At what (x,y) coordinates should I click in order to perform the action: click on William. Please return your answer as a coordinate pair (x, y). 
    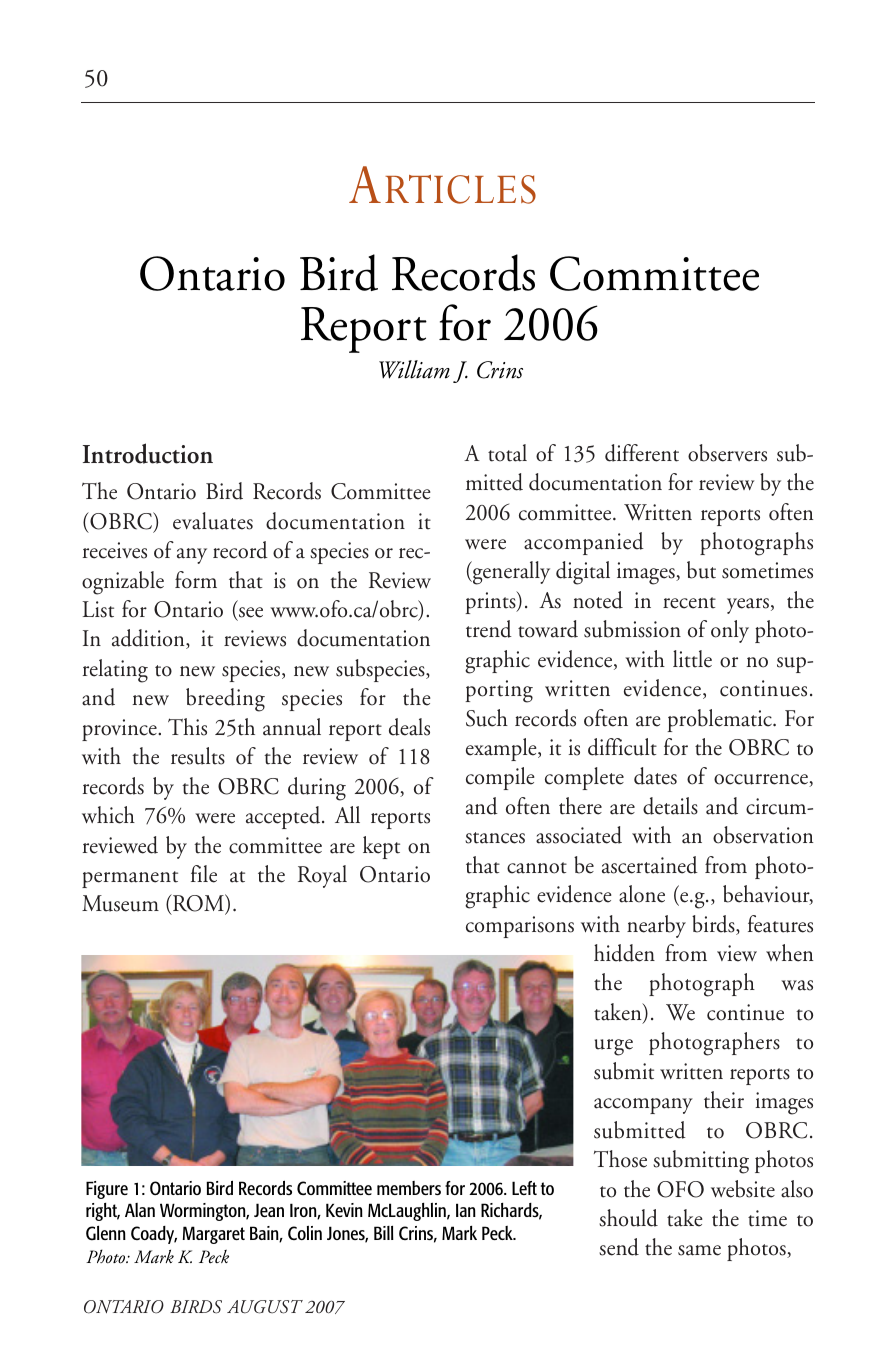
    Looking at the image, I should click on (414, 369).
